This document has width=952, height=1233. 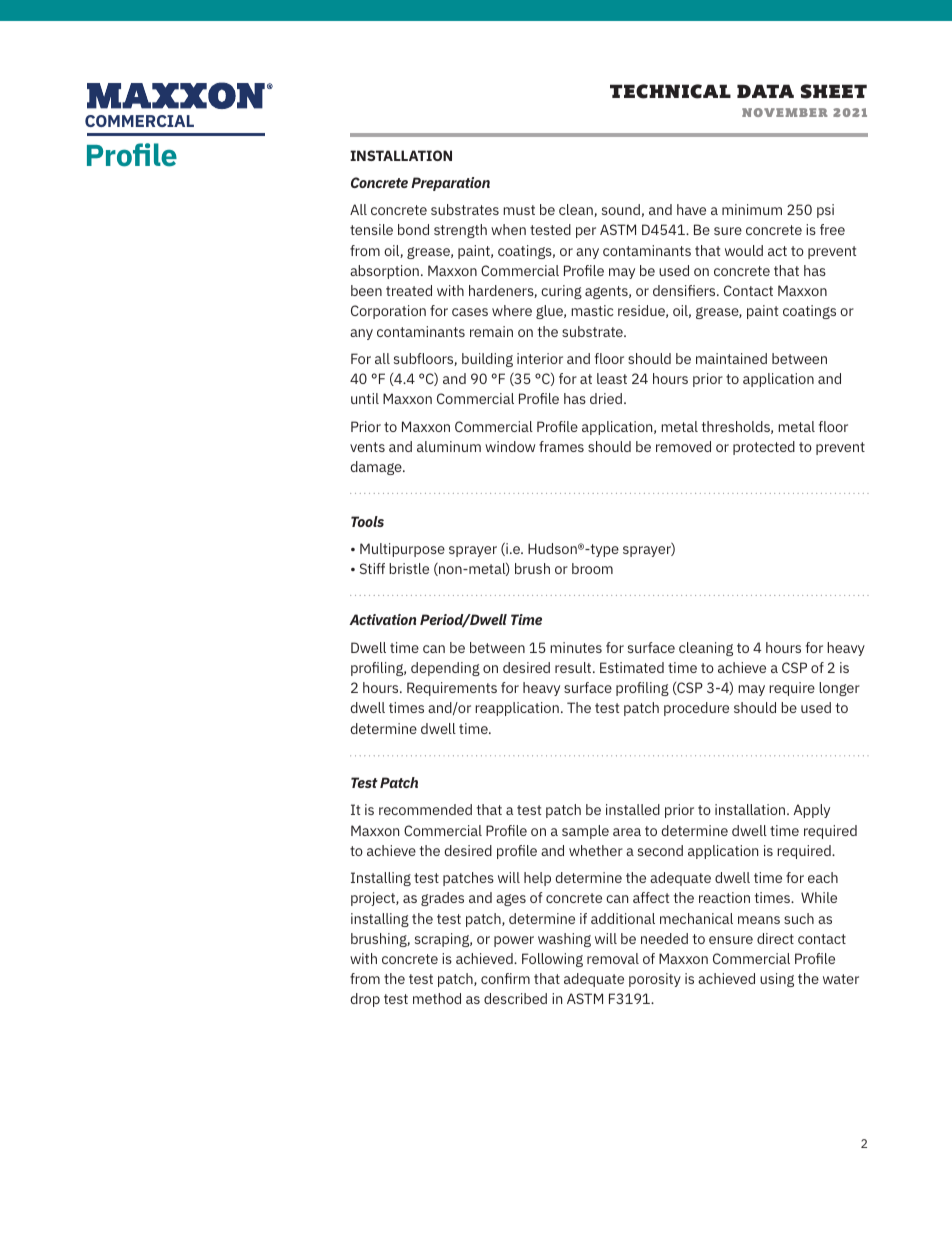 What do you see at coordinates (765, 91) in the document?
I see `DATA` at bounding box center [765, 91].
